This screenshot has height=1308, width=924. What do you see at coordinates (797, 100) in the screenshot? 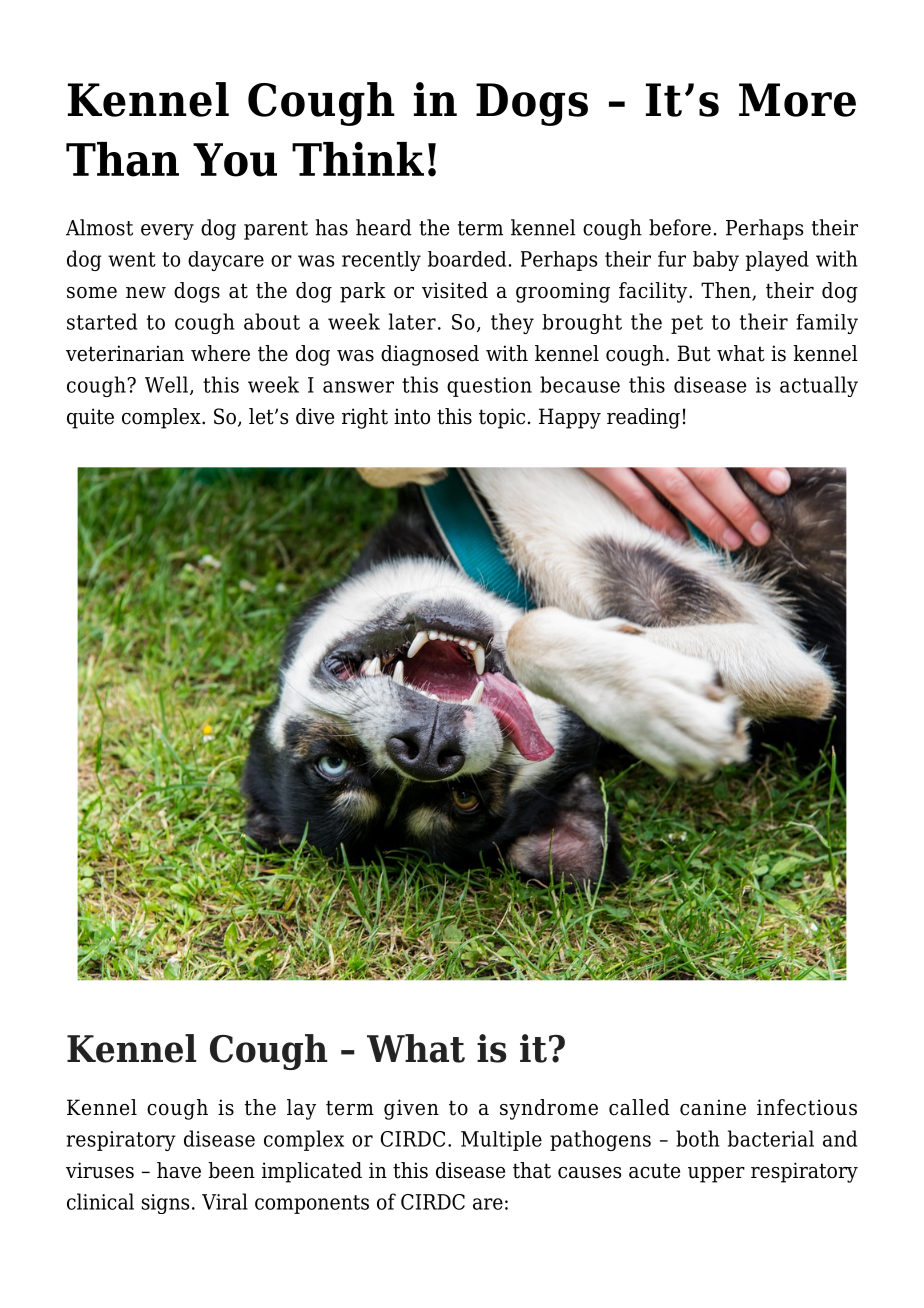
I see `More` at bounding box center [797, 100].
